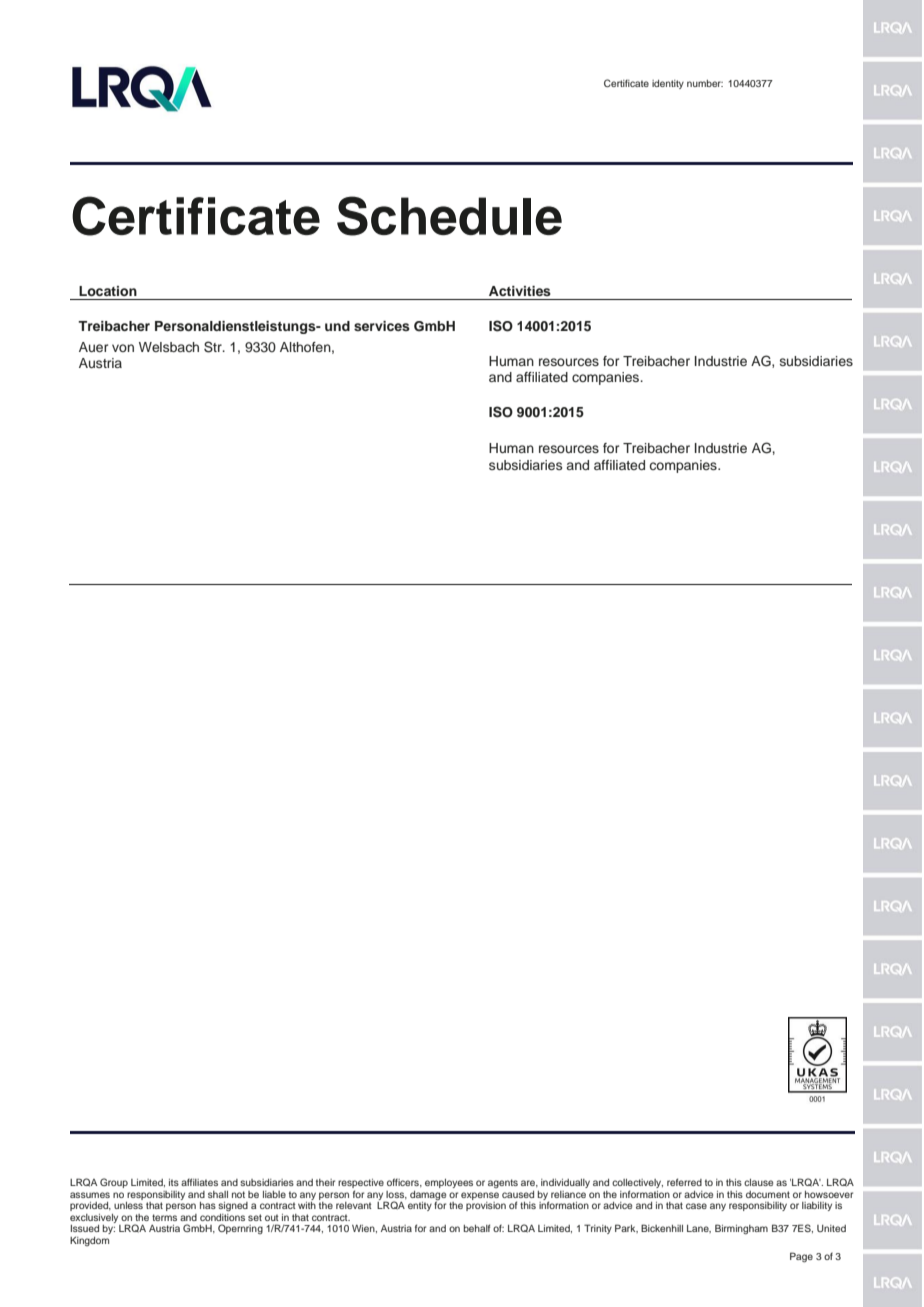 The width and height of the screenshot is (924, 1307). I want to click on Schedule, so click(449, 216).
